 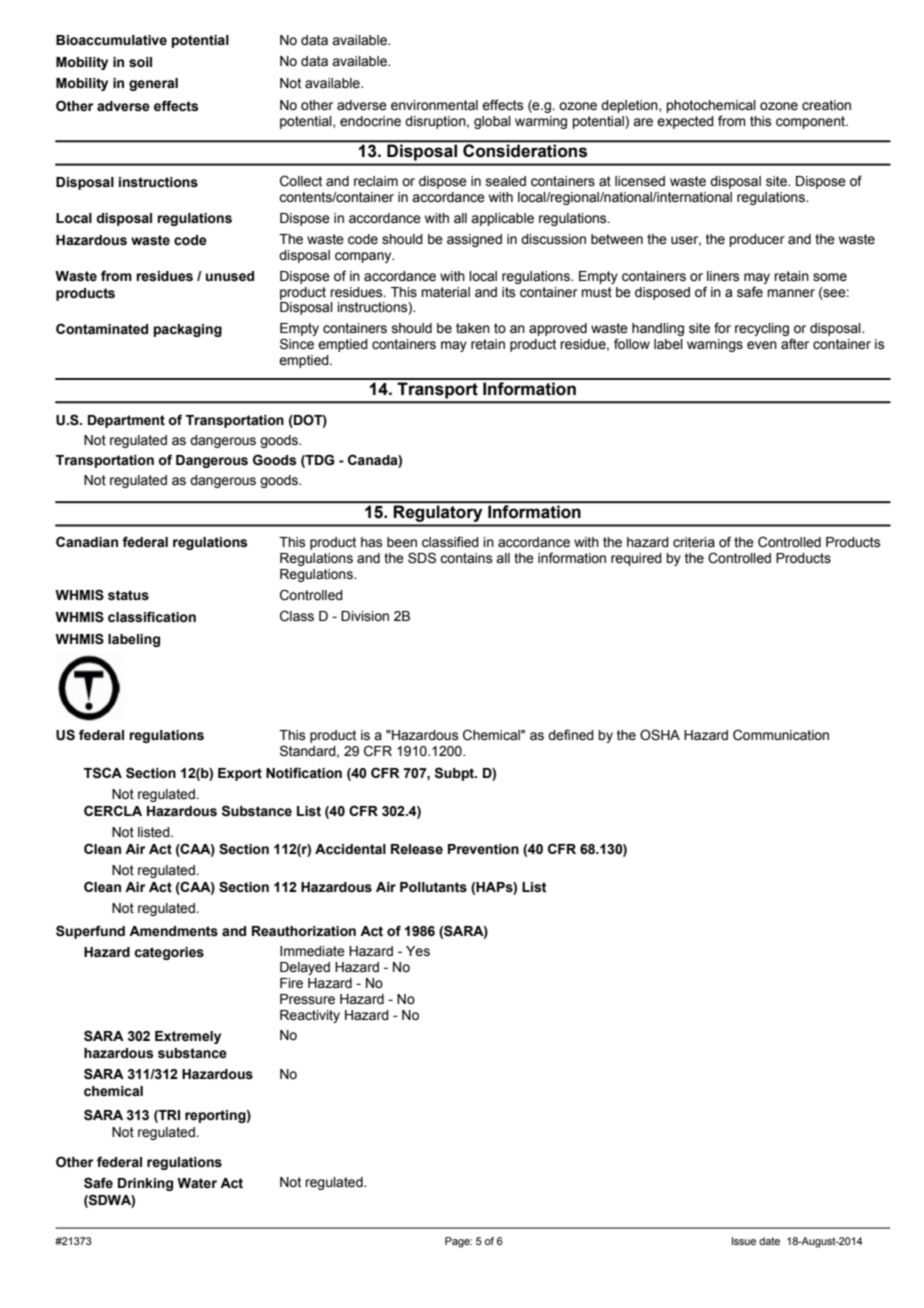 I want to click on Water, so click(x=197, y=1183).
